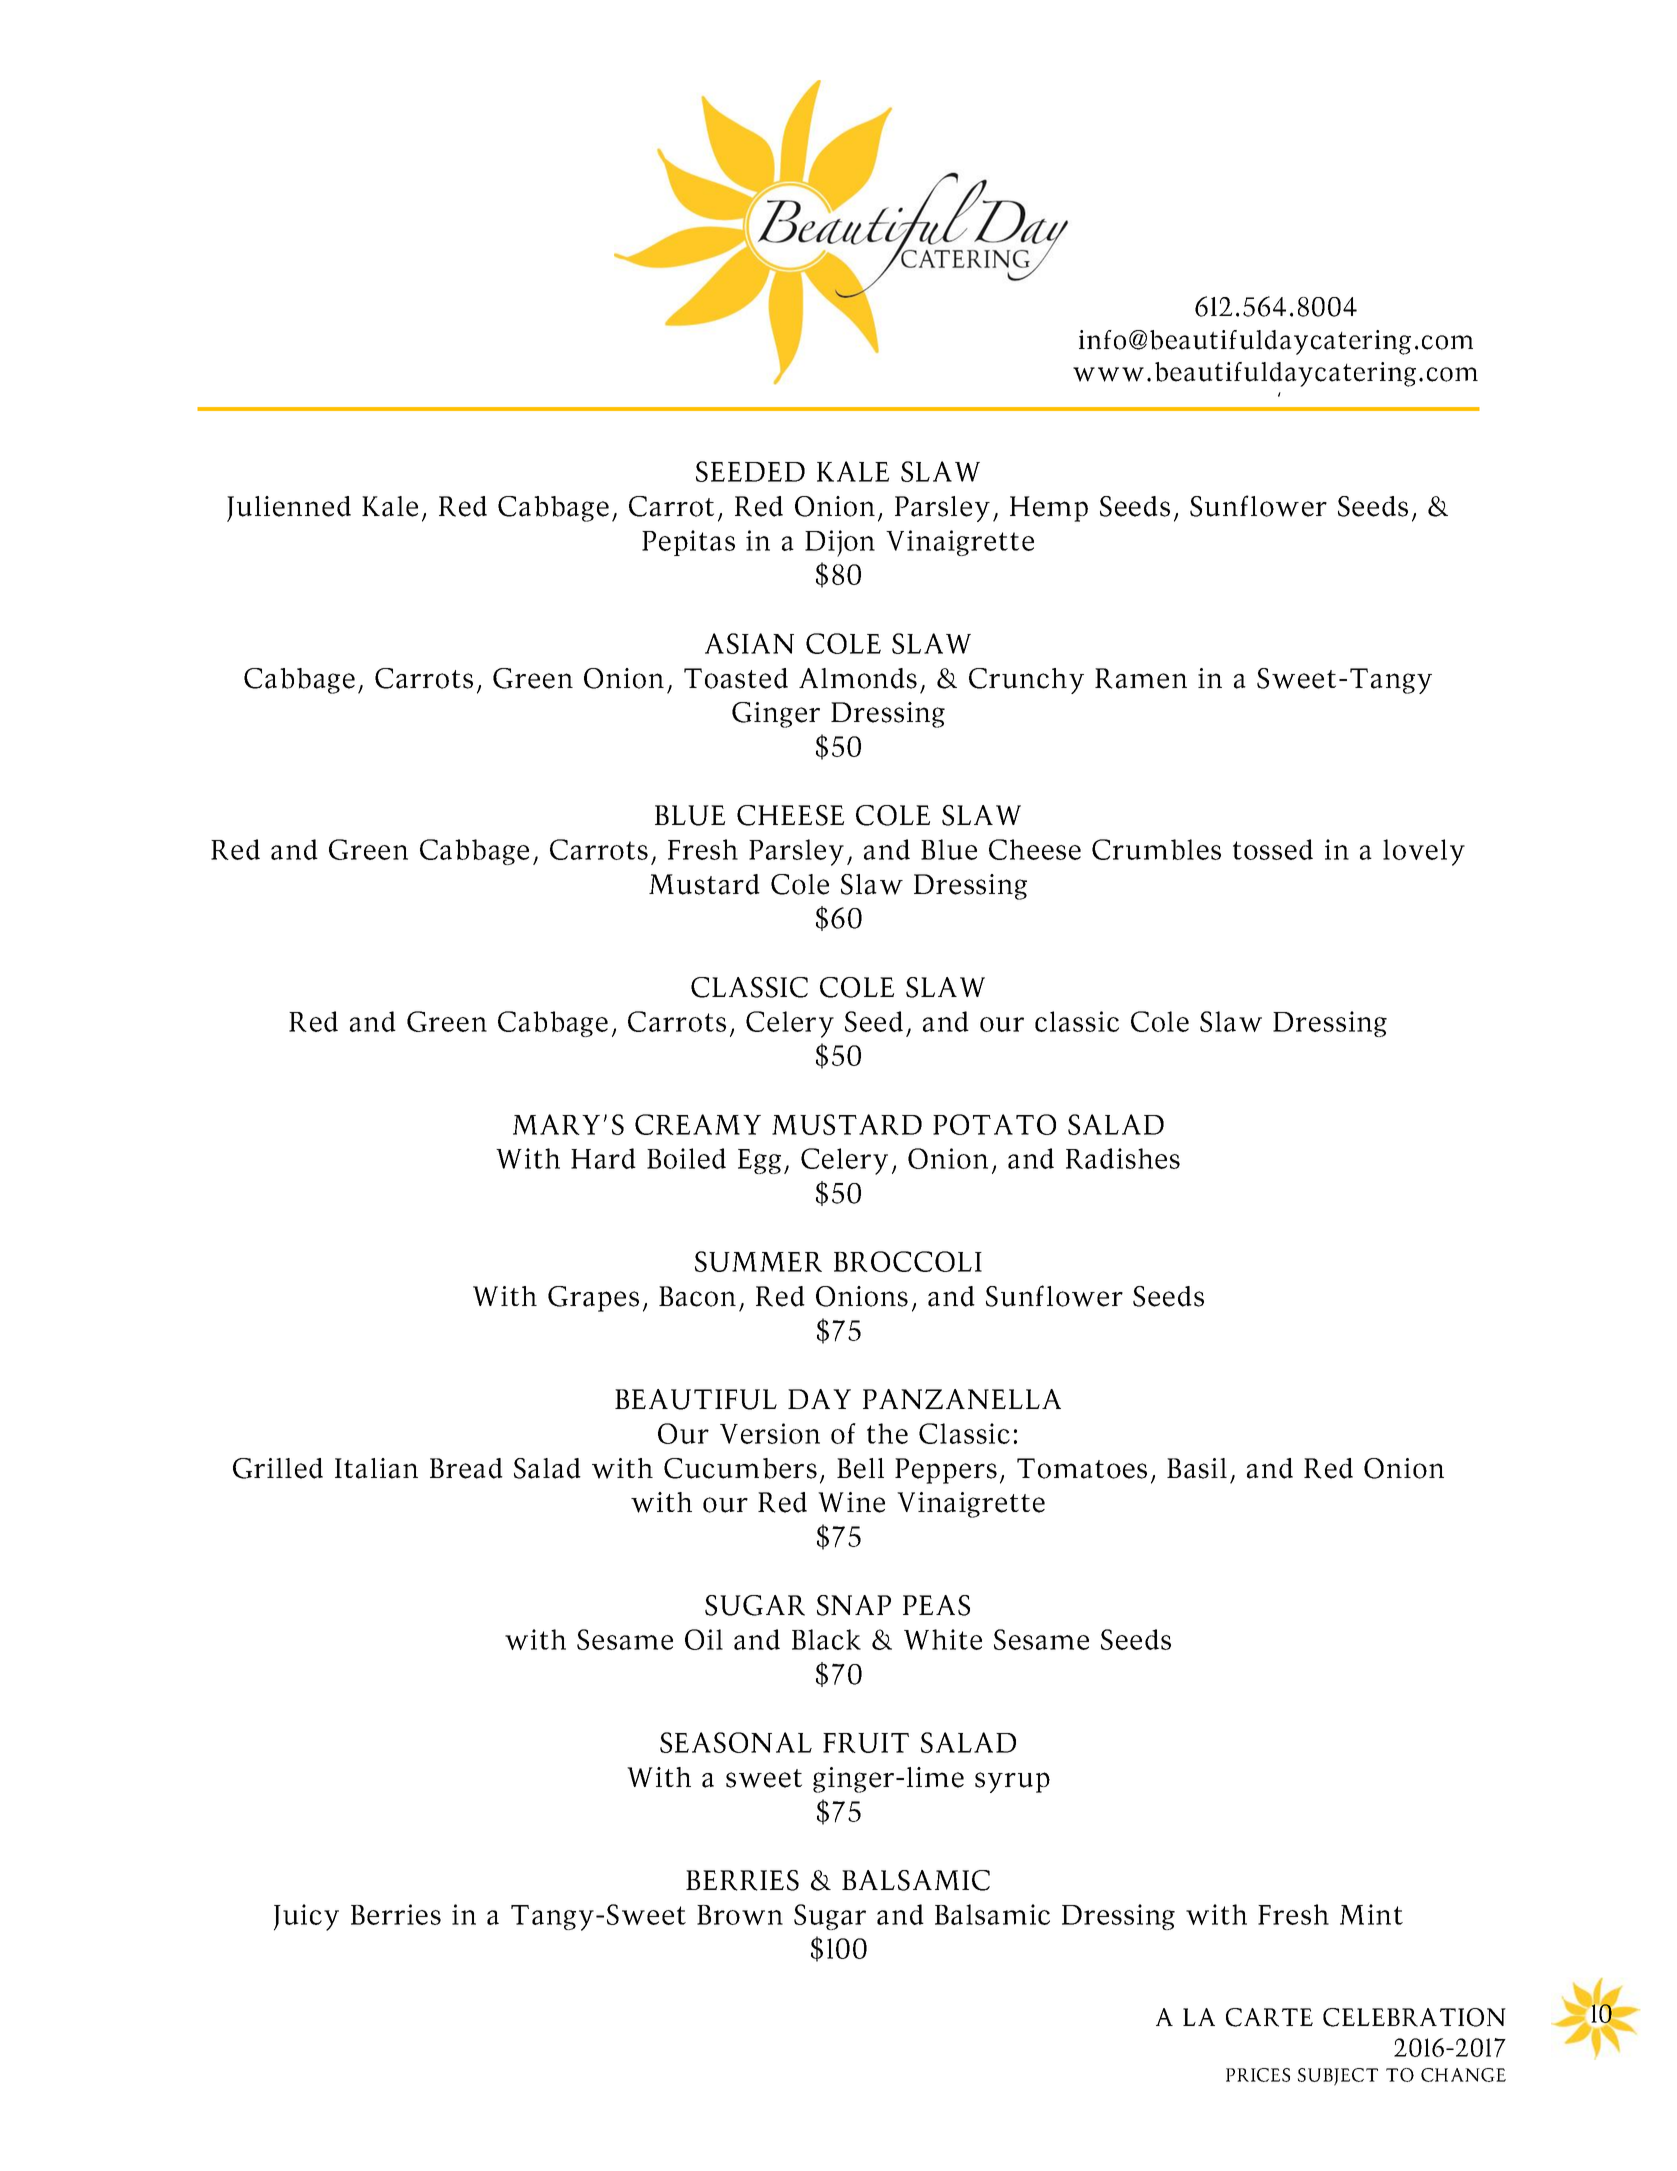  What do you see at coordinates (749, 643) in the screenshot?
I see `ASIAN` at bounding box center [749, 643].
